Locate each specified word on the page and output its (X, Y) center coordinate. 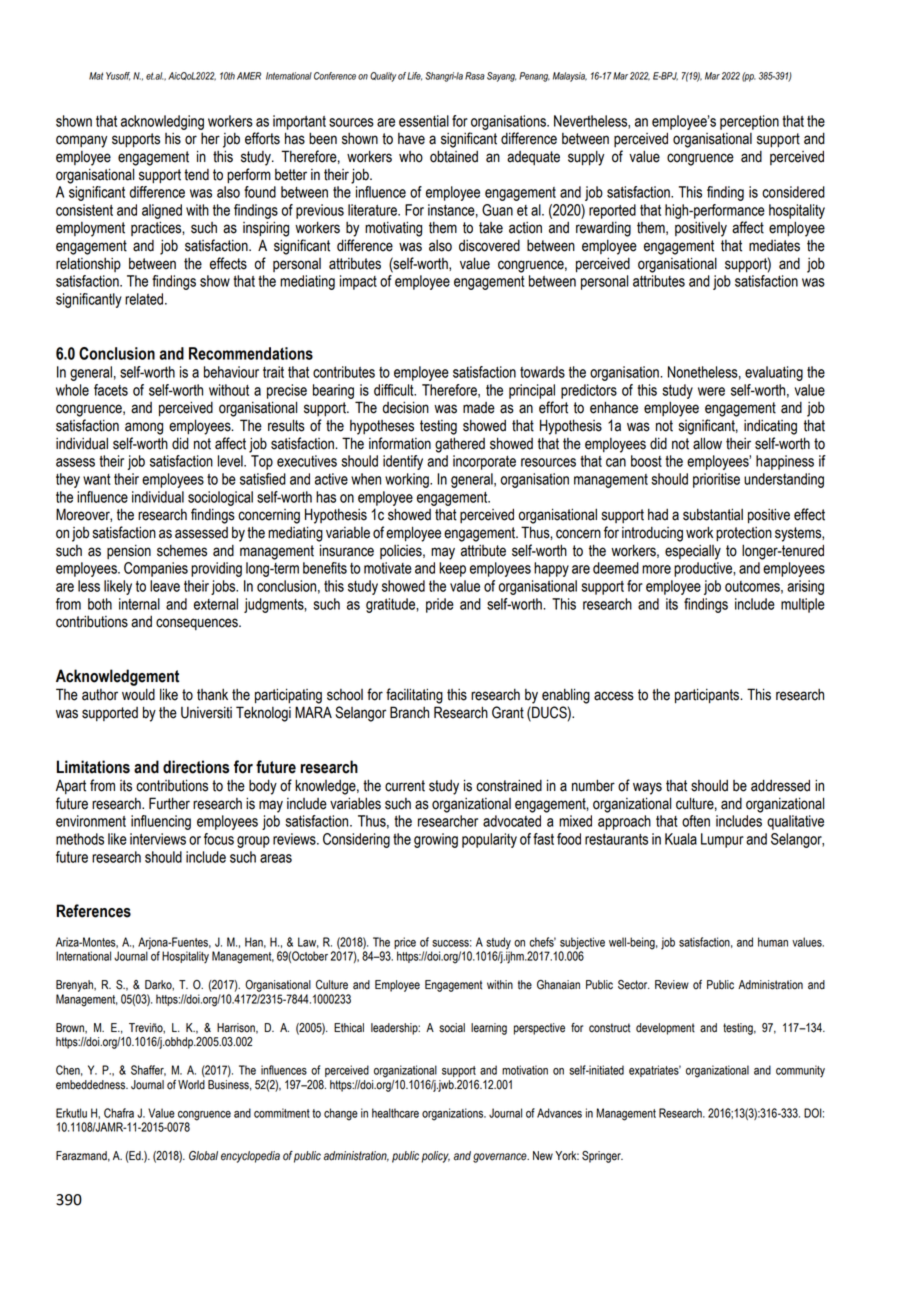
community (800, 1071)
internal (139, 604)
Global (203, 1156)
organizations (454, 1114)
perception (749, 122)
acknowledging (162, 122)
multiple (803, 605)
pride (440, 605)
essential (424, 121)
